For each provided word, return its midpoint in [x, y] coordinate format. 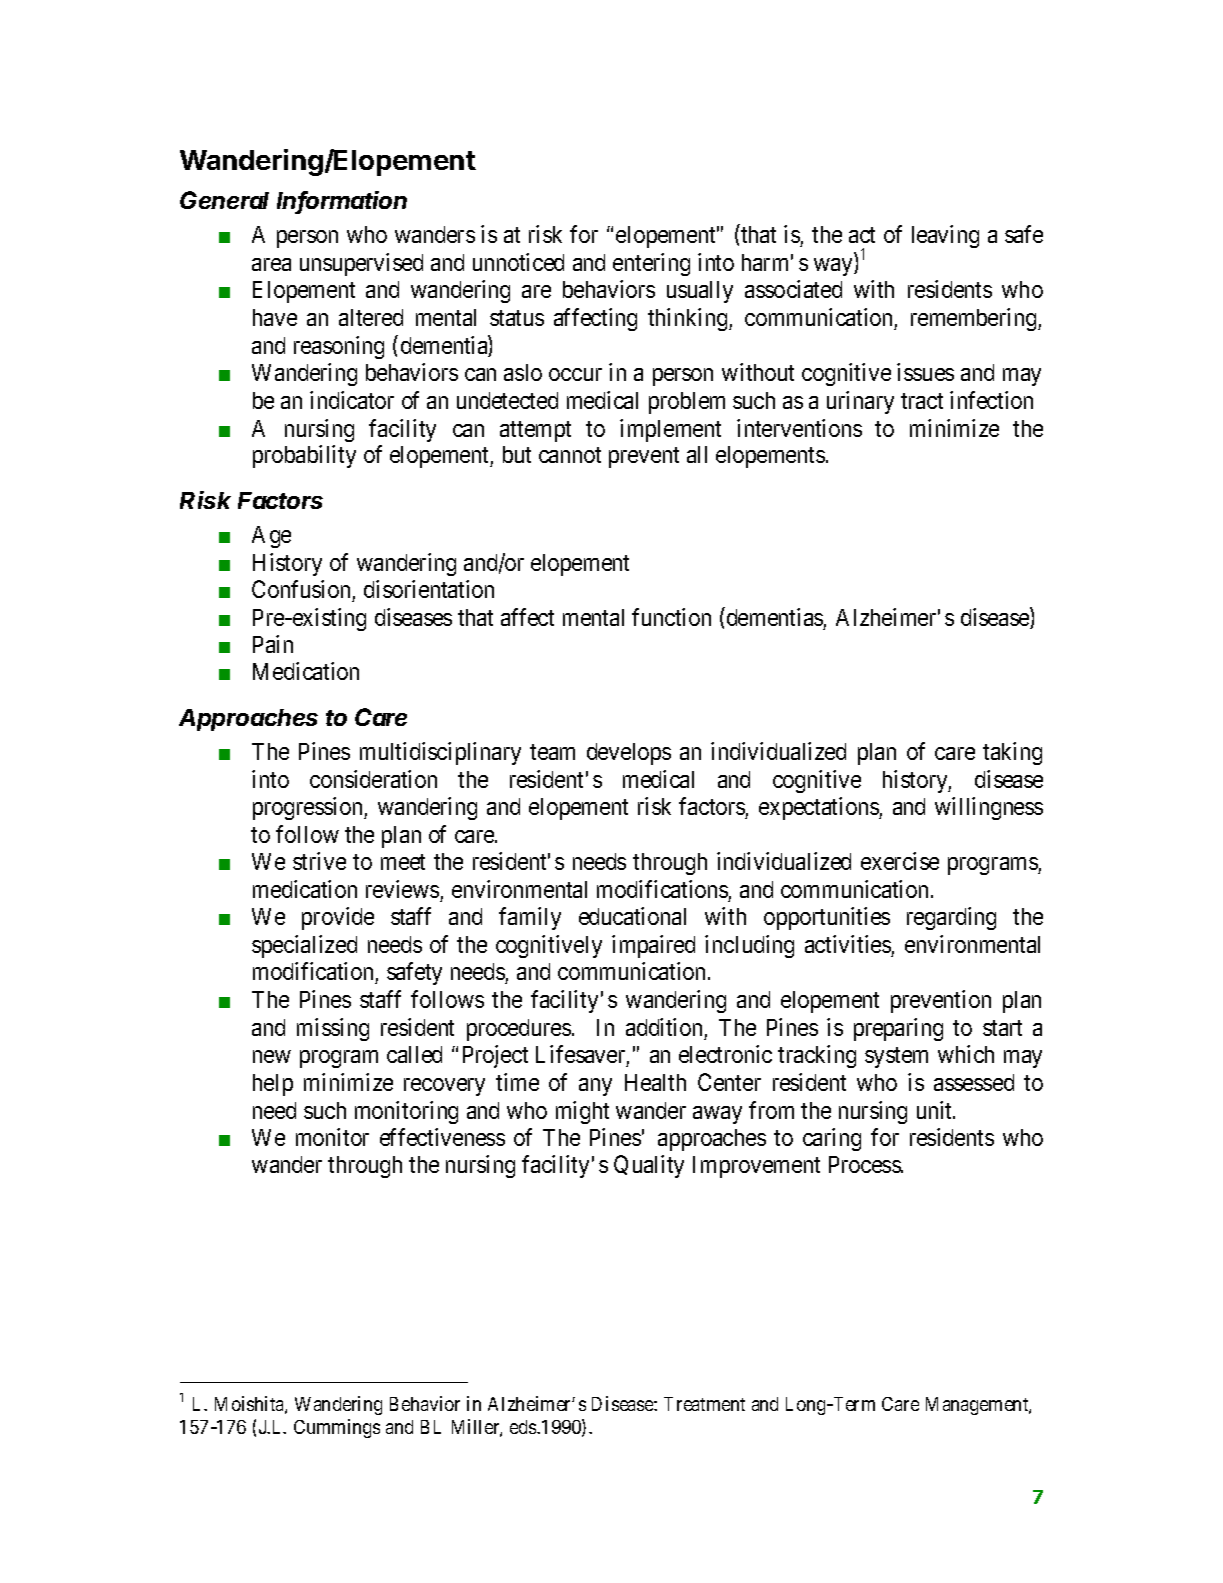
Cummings [337, 1428]
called [414, 1054]
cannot [570, 455]
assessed [974, 1082]
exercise [900, 861]
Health [655, 1082]
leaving [945, 236]
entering [651, 264]
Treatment [704, 1404]
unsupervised [361, 264]
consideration [373, 779]
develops [629, 754]
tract [922, 401]
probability [304, 456]
